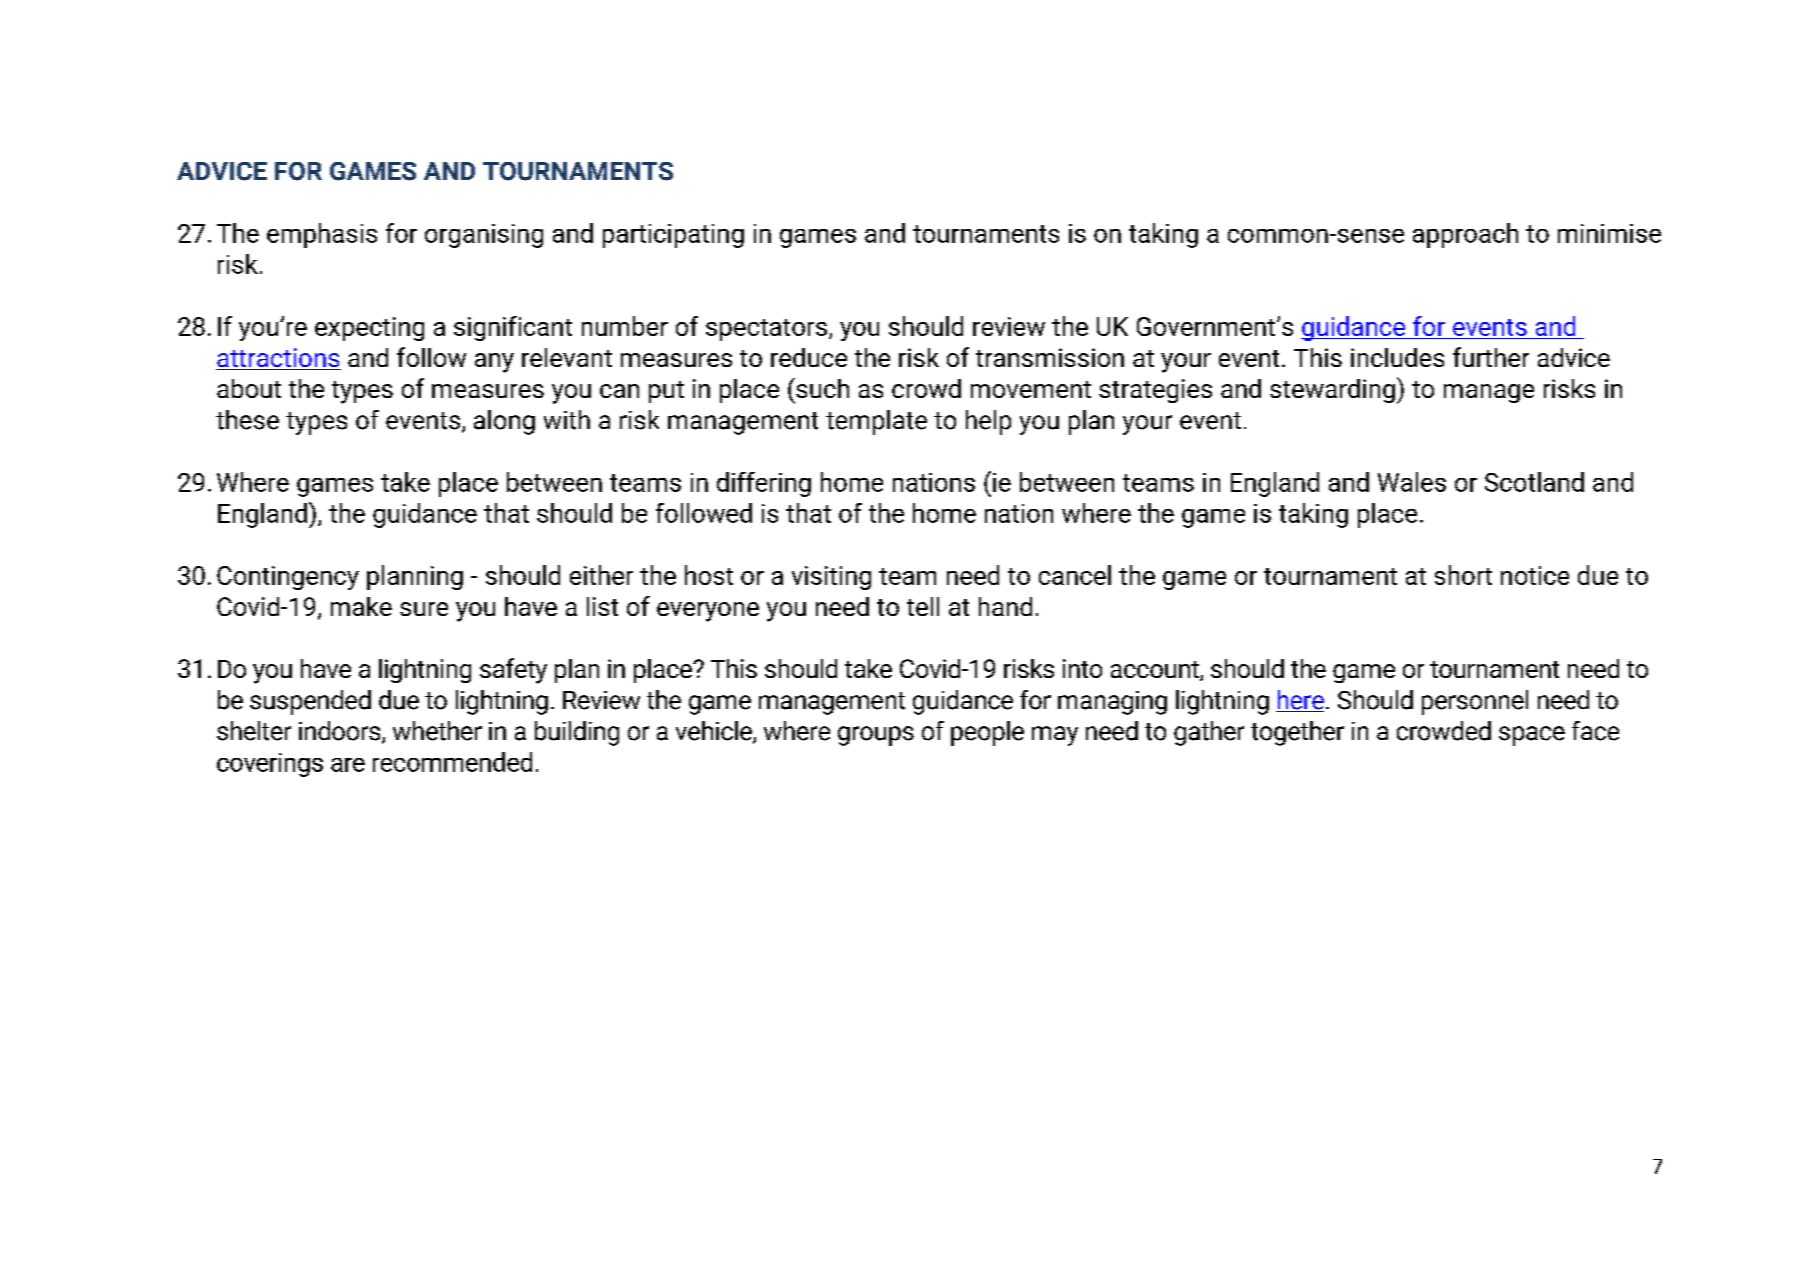 Image resolution: width=1819 pixels, height=1287 pixels. Describe the element at coordinates (494, 363) in the screenshot. I see `any` at that location.
